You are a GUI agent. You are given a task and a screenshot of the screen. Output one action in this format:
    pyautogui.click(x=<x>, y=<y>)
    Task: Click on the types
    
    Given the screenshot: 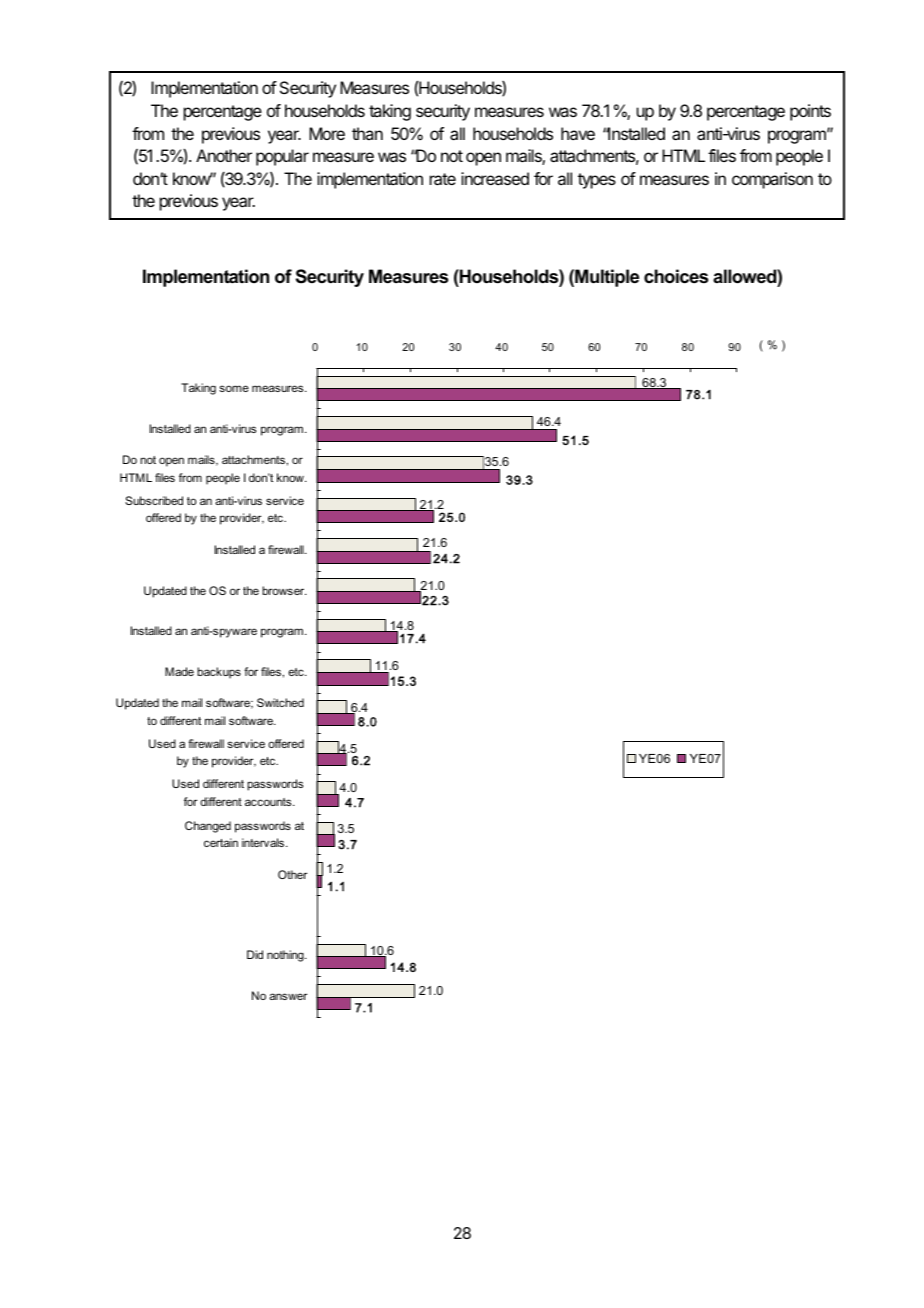 What is the action you would take?
    pyautogui.click(x=597, y=181)
